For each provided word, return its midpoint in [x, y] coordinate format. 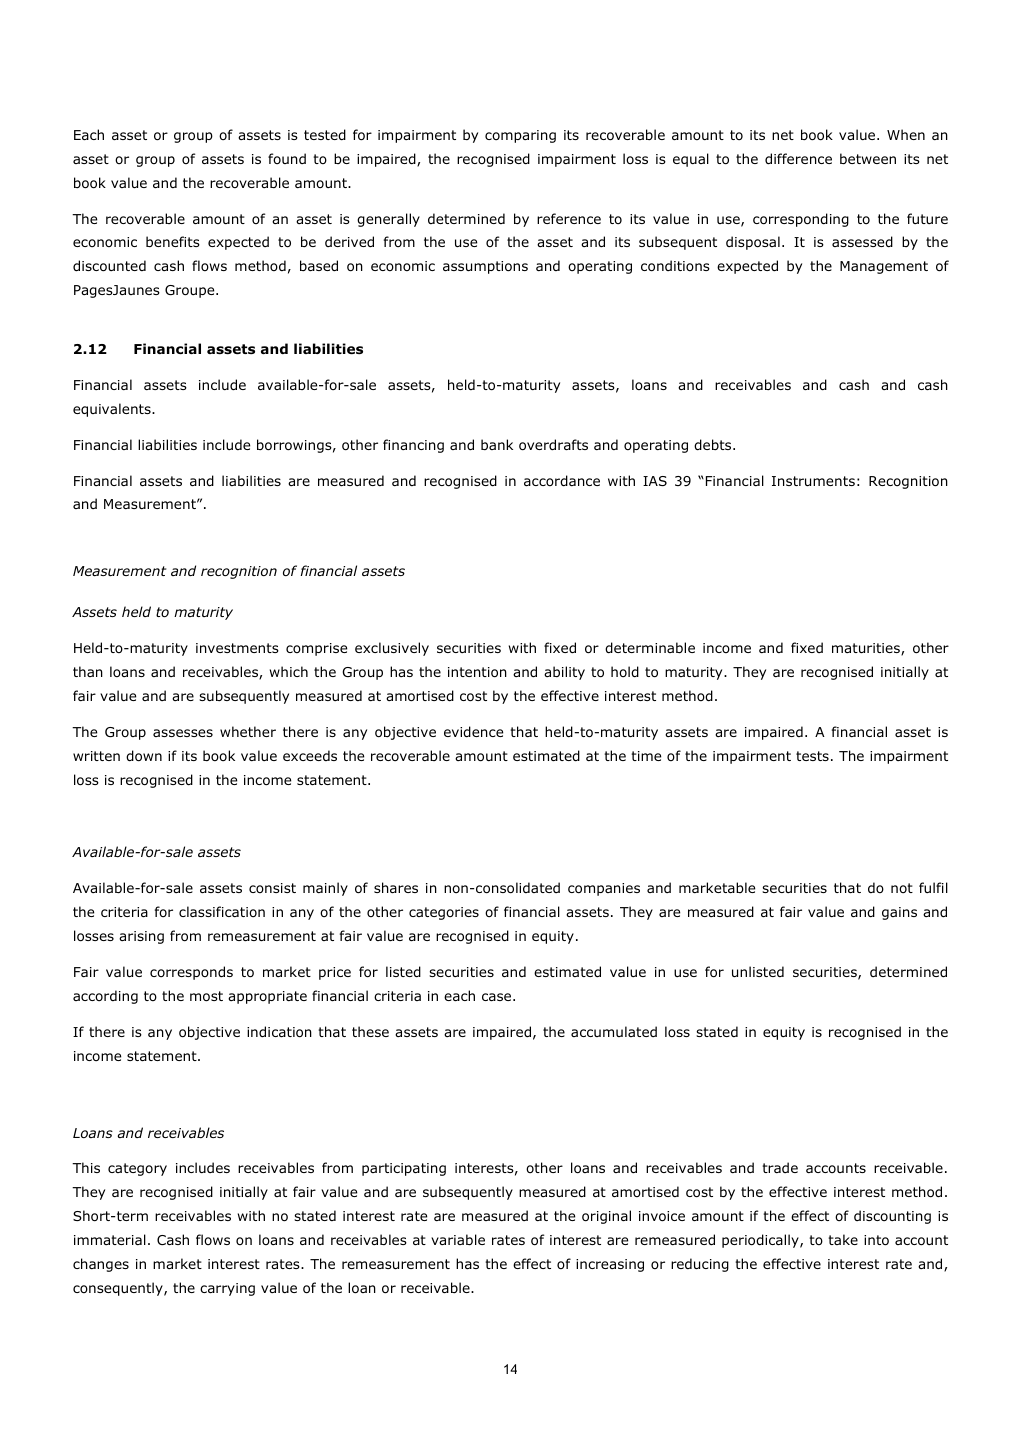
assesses [183, 733]
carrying [227, 1289]
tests [812, 756]
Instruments [813, 481]
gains [899, 913]
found [287, 158]
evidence [473, 732]
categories [444, 913]
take [843, 1239]
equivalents [113, 410]
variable [458, 1239]
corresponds [191, 973]
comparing [520, 136]
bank [497, 444]
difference [798, 159]
